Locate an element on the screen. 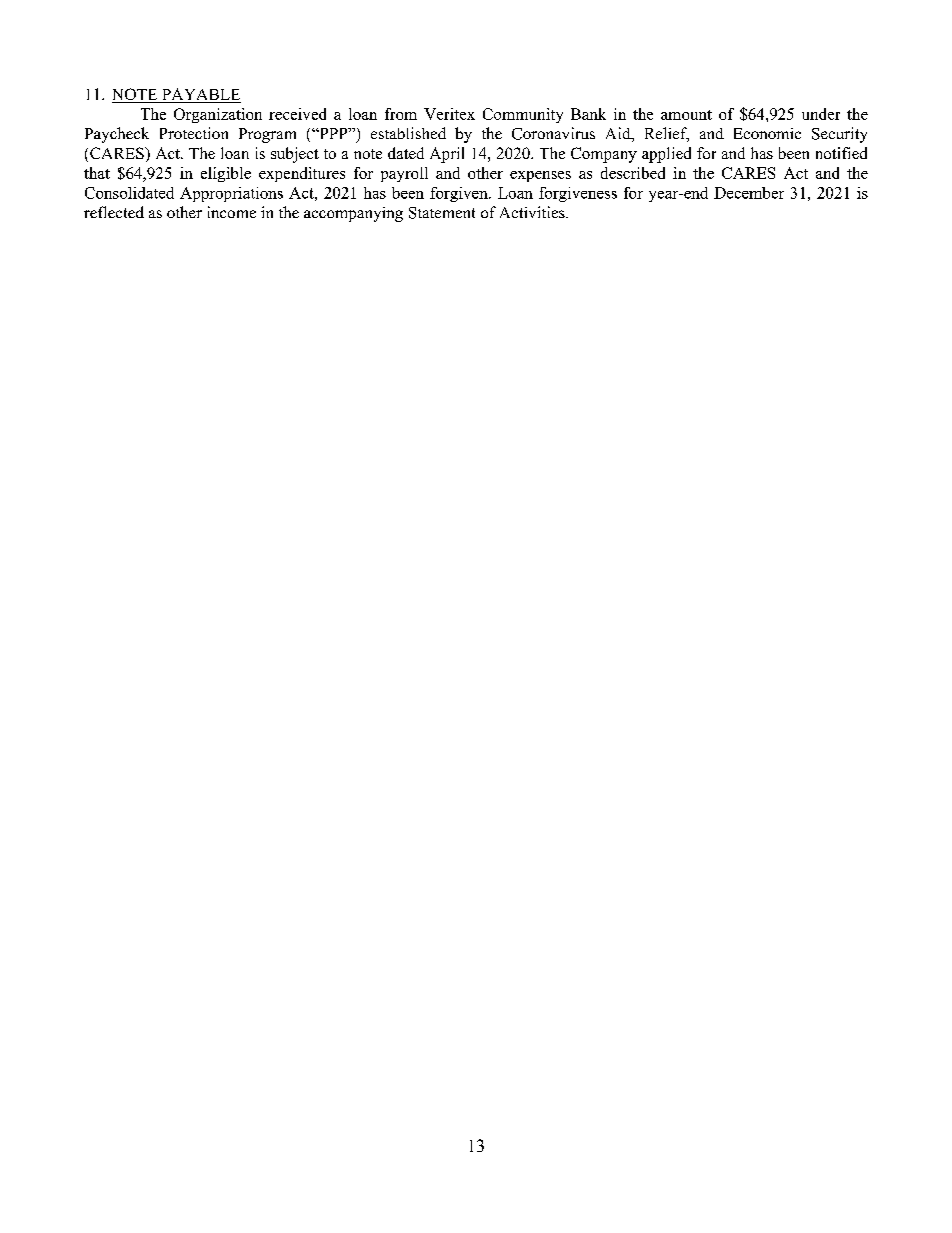 The width and height of the screenshot is (952, 1233). December is located at coordinates (749, 193).
